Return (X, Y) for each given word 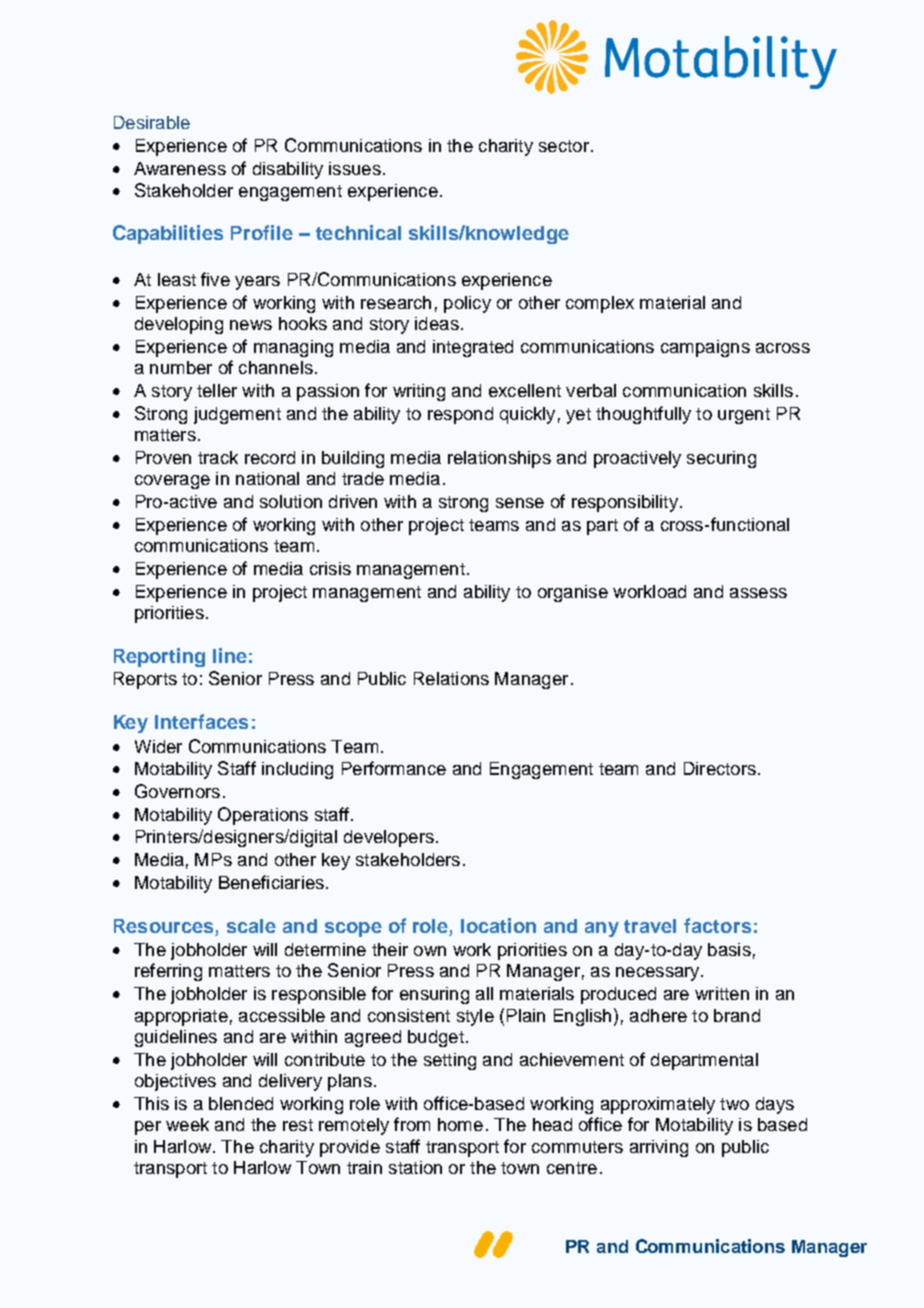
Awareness (180, 168)
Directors (720, 768)
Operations (263, 816)
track (218, 457)
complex (600, 304)
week (187, 1124)
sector (564, 146)
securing (721, 459)
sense (520, 503)
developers (389, 838)
